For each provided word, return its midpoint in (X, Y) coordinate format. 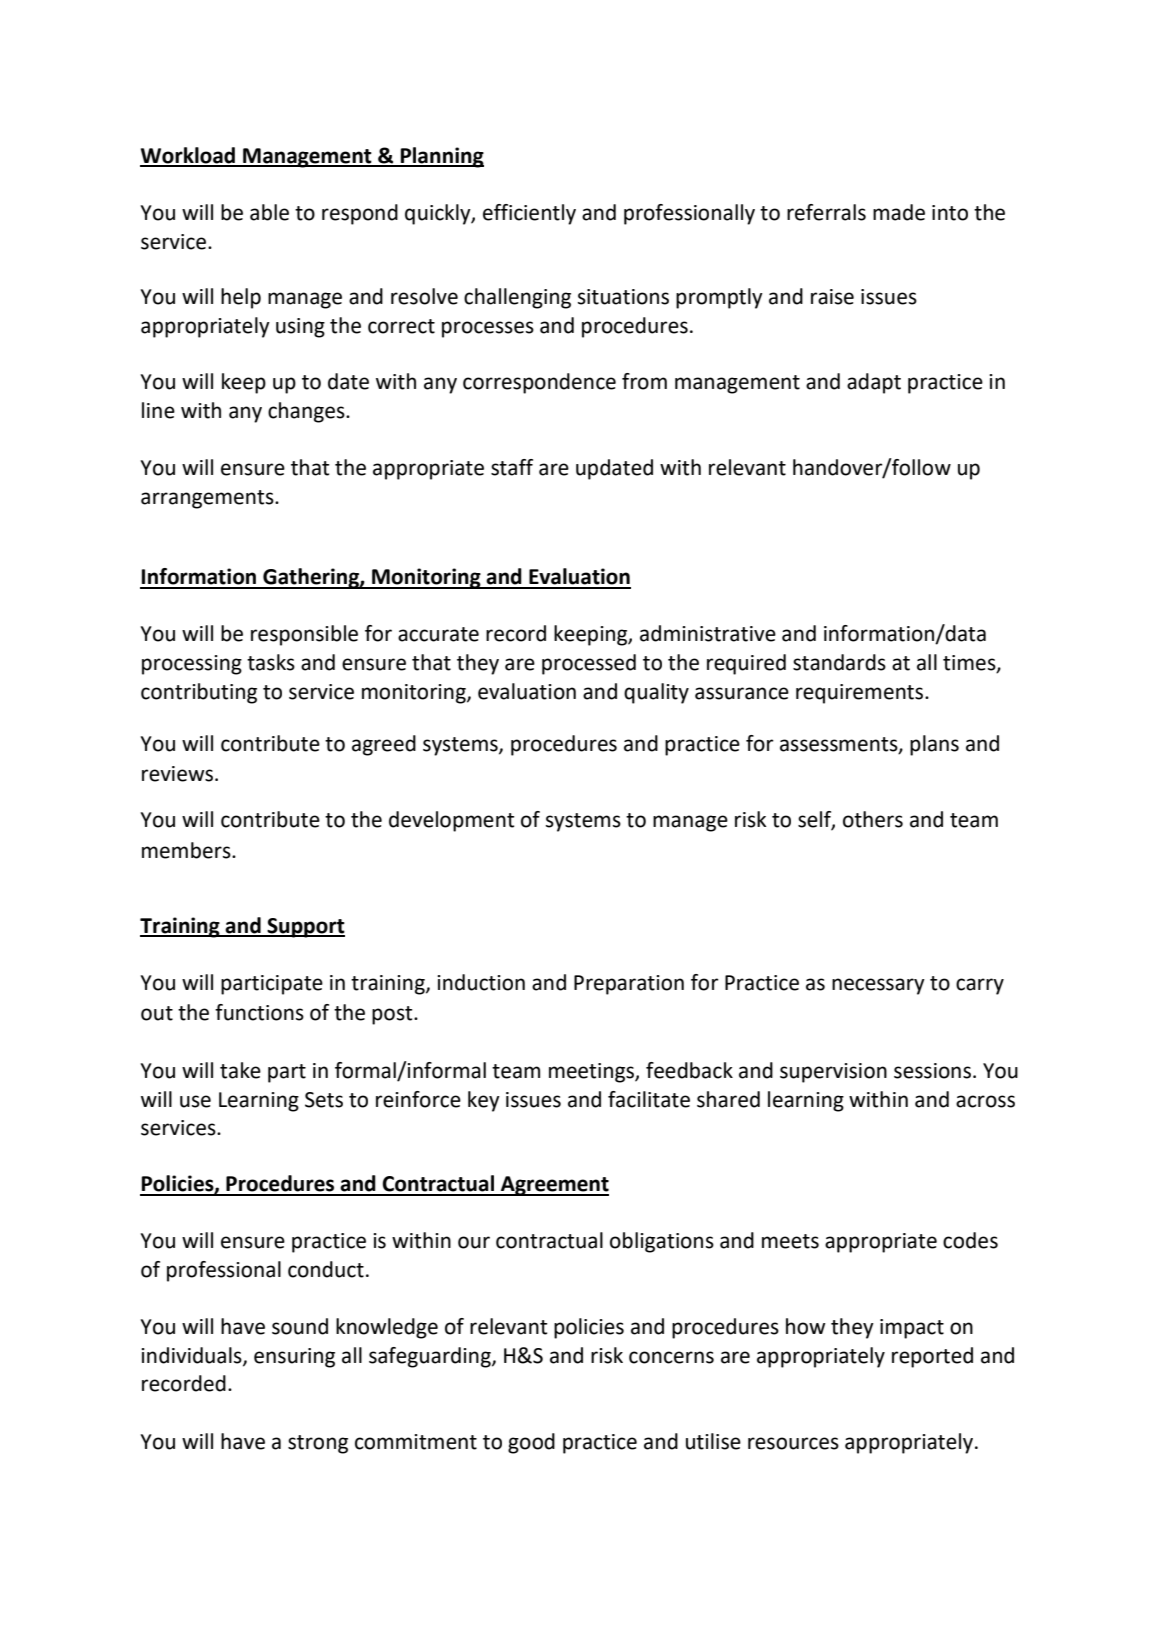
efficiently (529, 214)
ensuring (294, 1358)
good (531, 1443)
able (269, 212)
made (899, 212)
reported (932, 1357)
